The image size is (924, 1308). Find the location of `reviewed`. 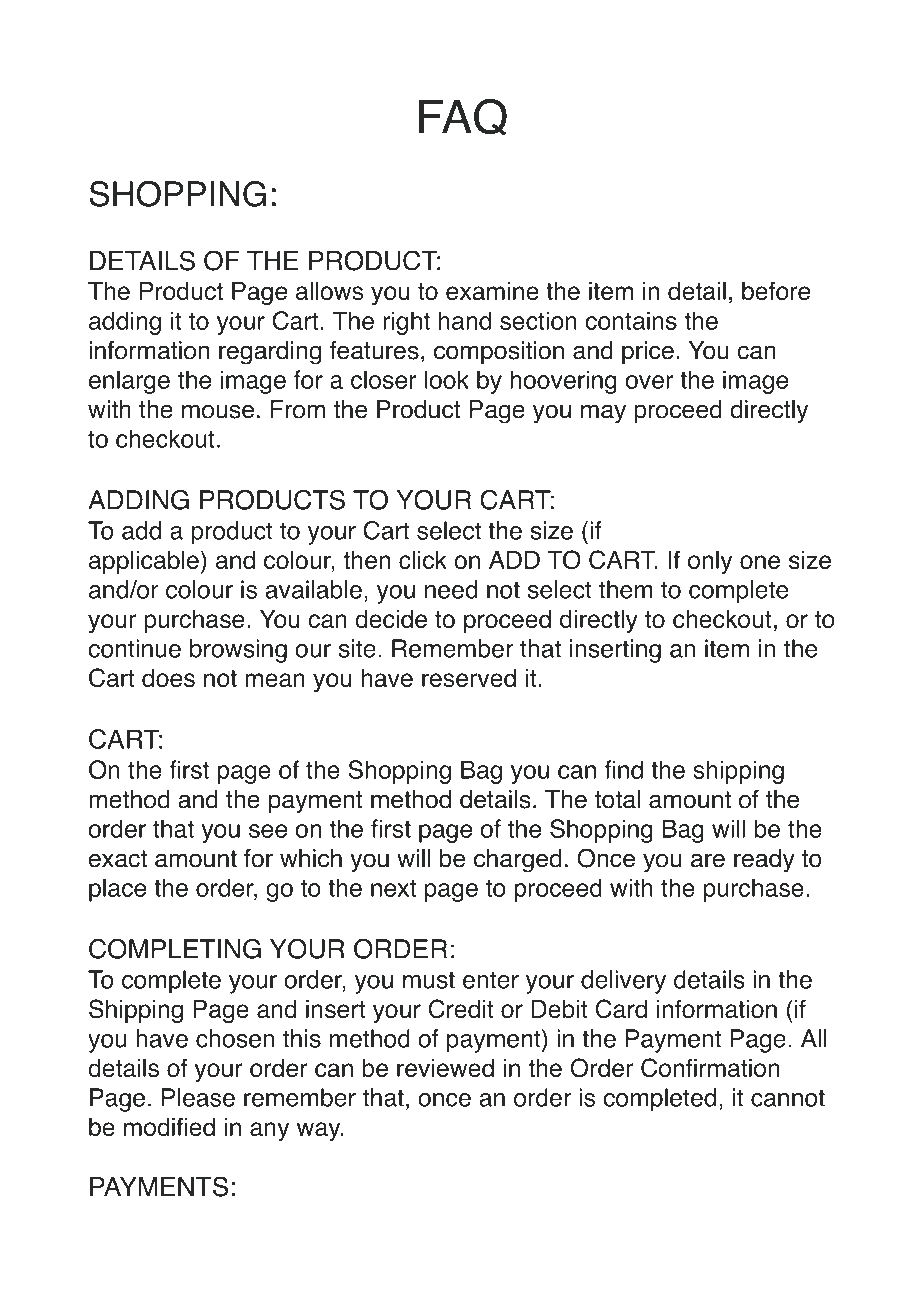

reviewed is located at coordinates (445, 1068).
